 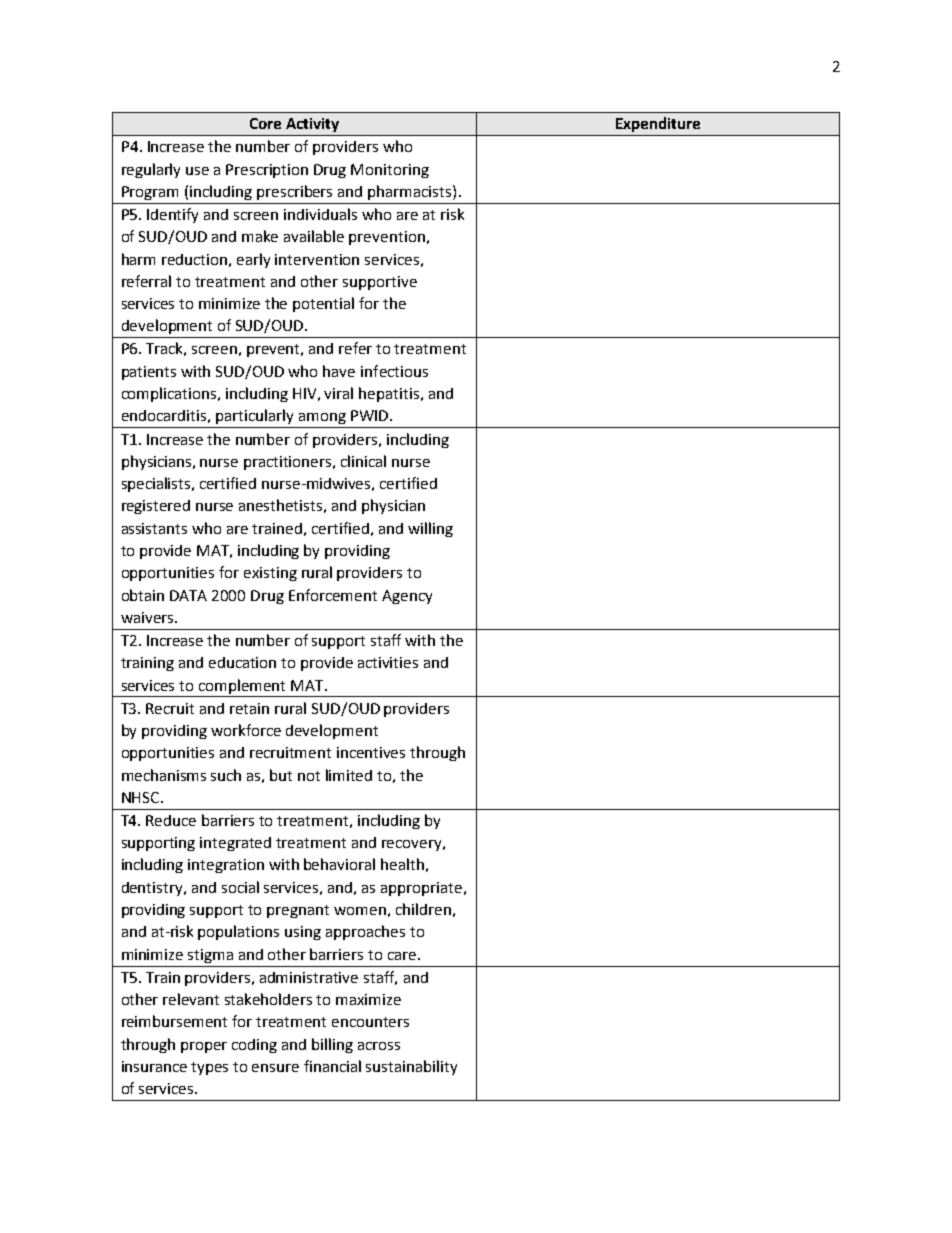 I want to click on Expenditure, so click(x=658, y=124).
